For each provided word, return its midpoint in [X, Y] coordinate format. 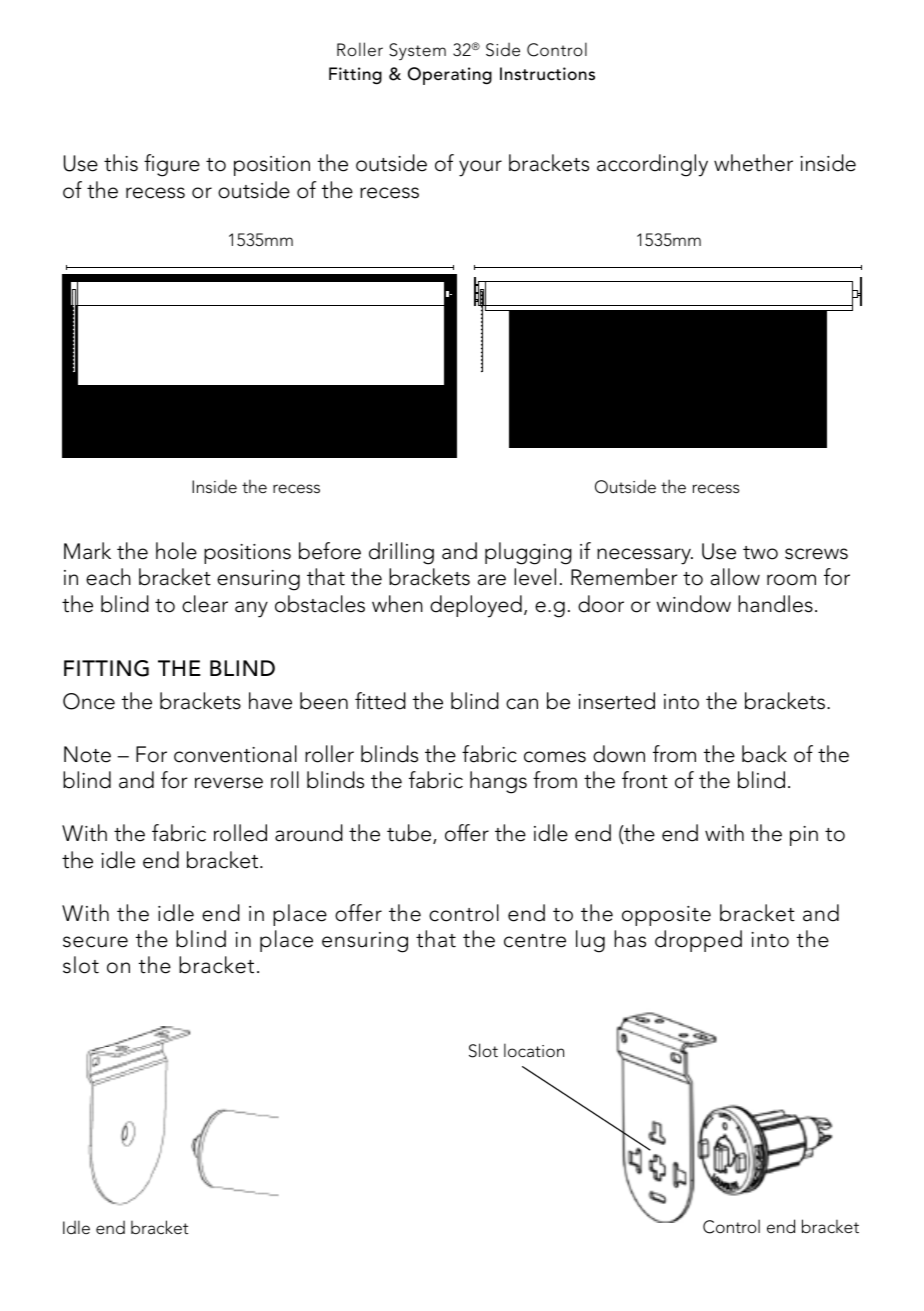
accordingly [652, 165]
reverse [229, 783]
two [760, 553]
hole [176, 551]
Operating [450, 76]
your [480, 168]
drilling [401, 553]
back [764, 754]
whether [753, 163]
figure [172, 165]
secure [95, 942]
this [121, 163]
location [534, 1050]
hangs [498, 782]
